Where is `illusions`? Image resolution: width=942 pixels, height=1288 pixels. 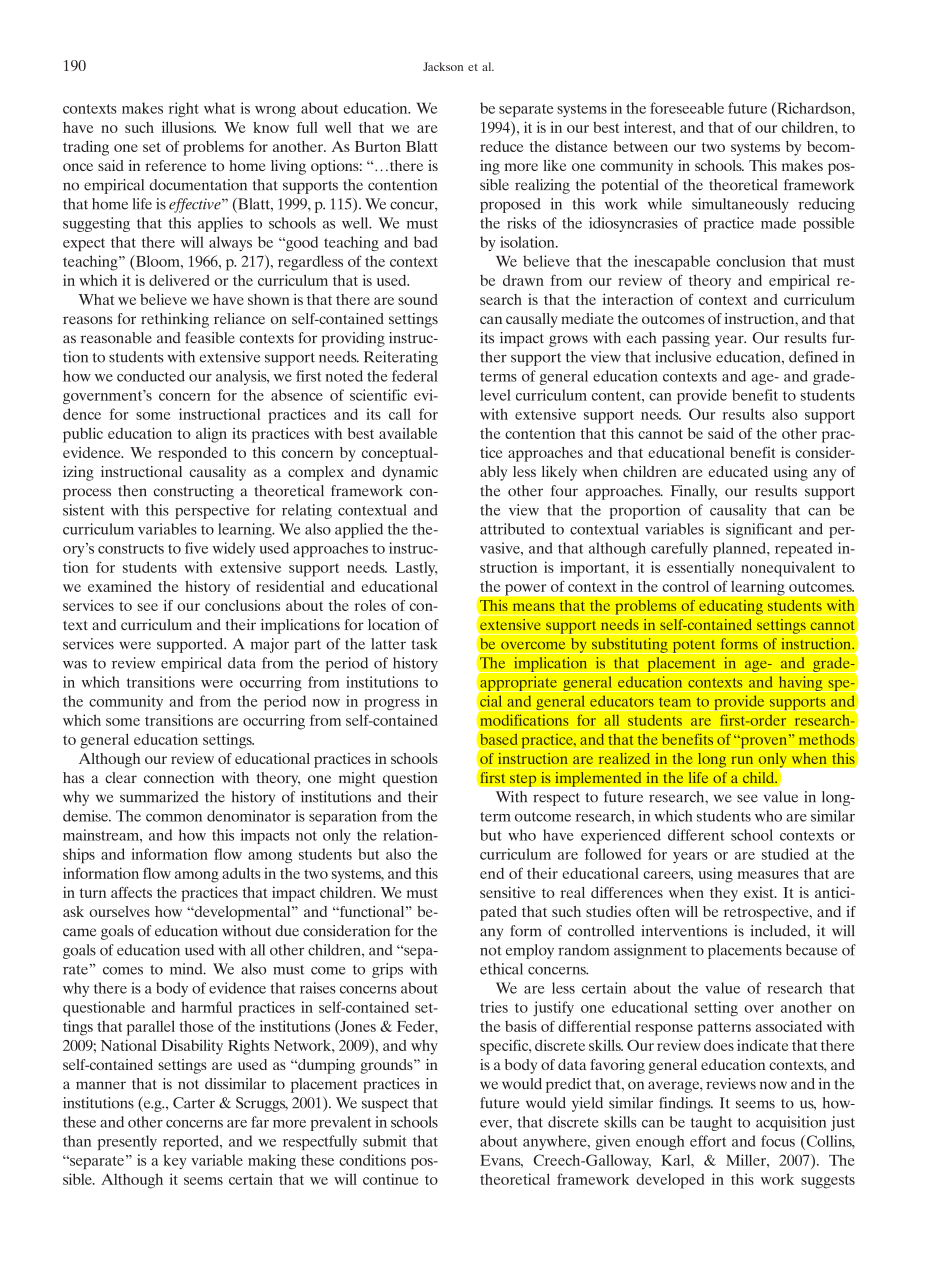 illusions is located at coordinates (189, 127).
